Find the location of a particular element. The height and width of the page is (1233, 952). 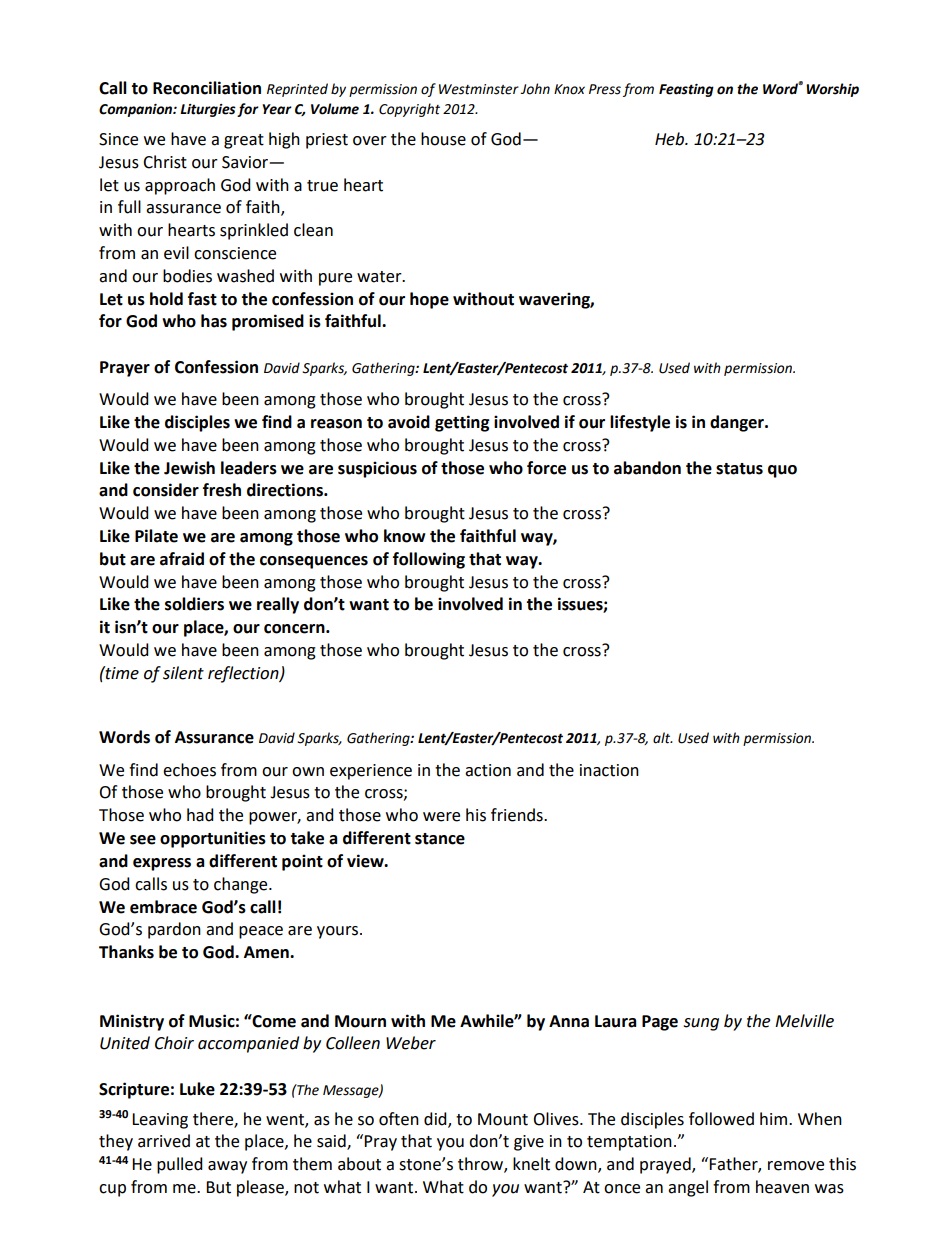

remove is located at coordinates (796, 1166).
